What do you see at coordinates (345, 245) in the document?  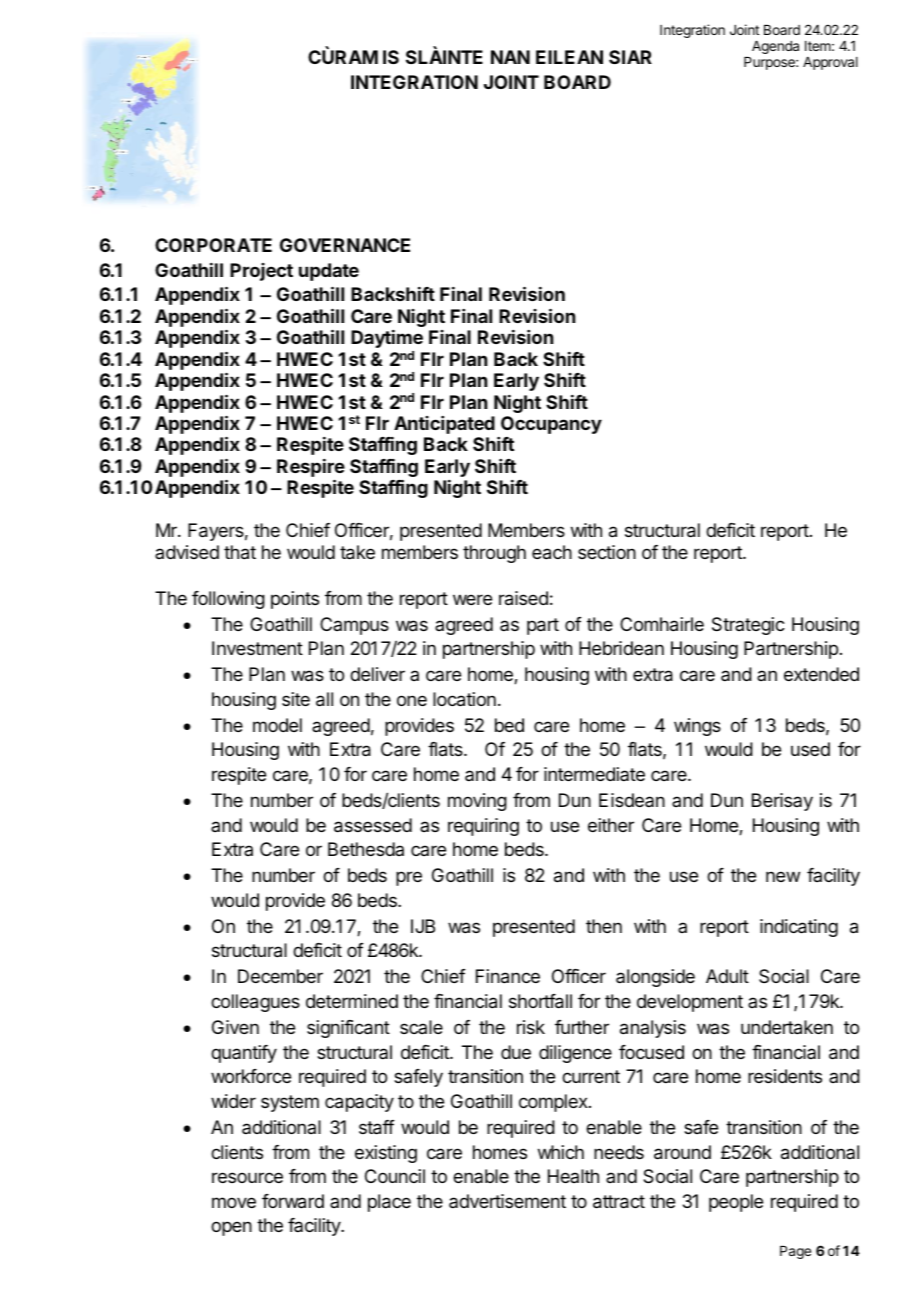 I see `GOVERNANCE` at bounding box center [345, 245].
